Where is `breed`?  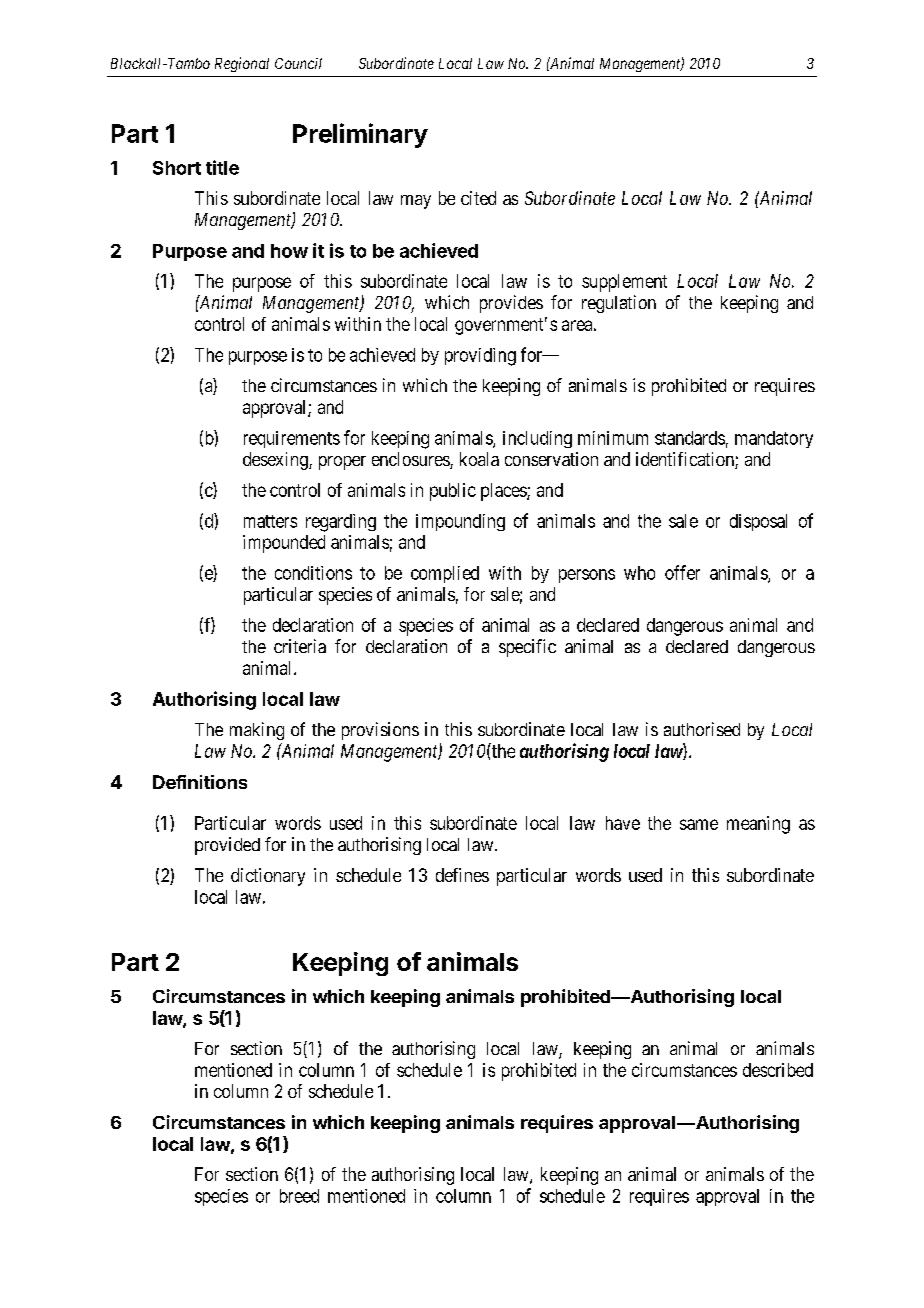 breed is located at coordinates (299, 1196).
